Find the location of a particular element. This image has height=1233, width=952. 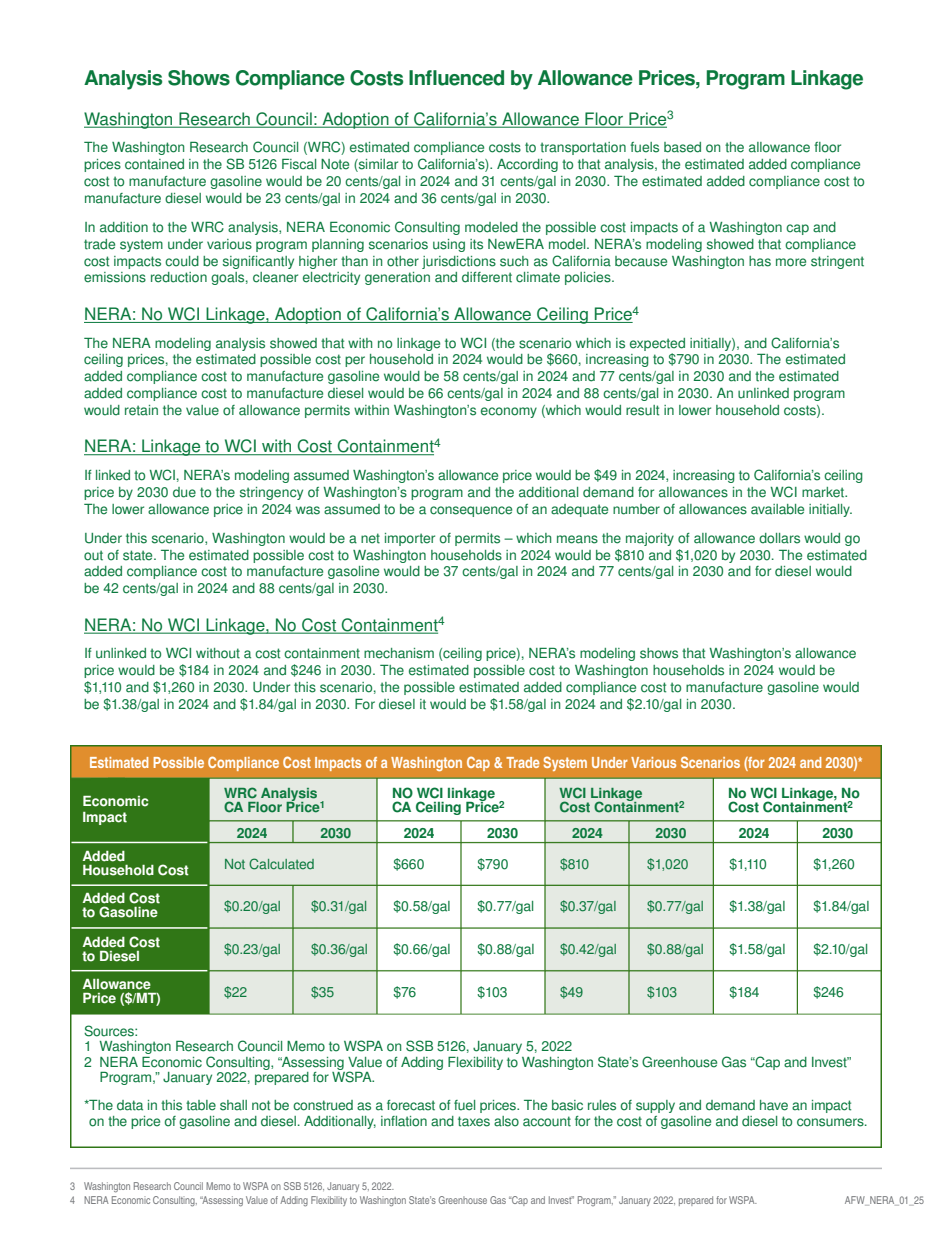

have is located at coordinates (774, 1105).
